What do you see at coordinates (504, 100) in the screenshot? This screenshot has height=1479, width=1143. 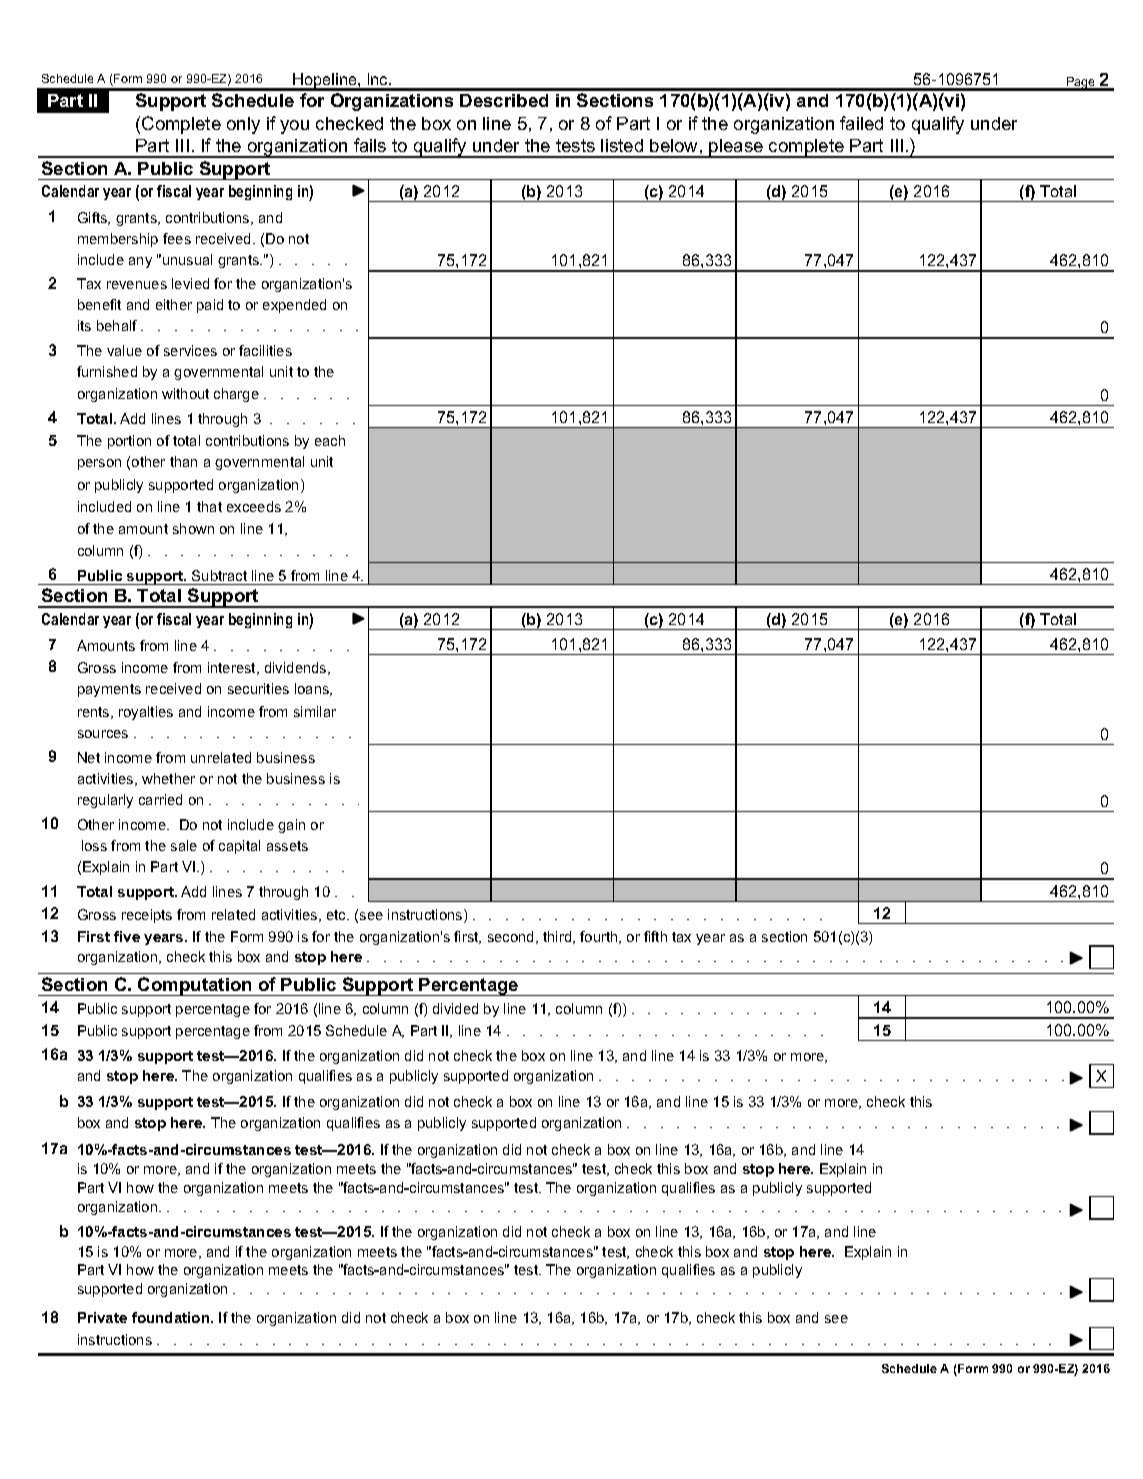 I see `Described` at bounding box center [504, 100].
